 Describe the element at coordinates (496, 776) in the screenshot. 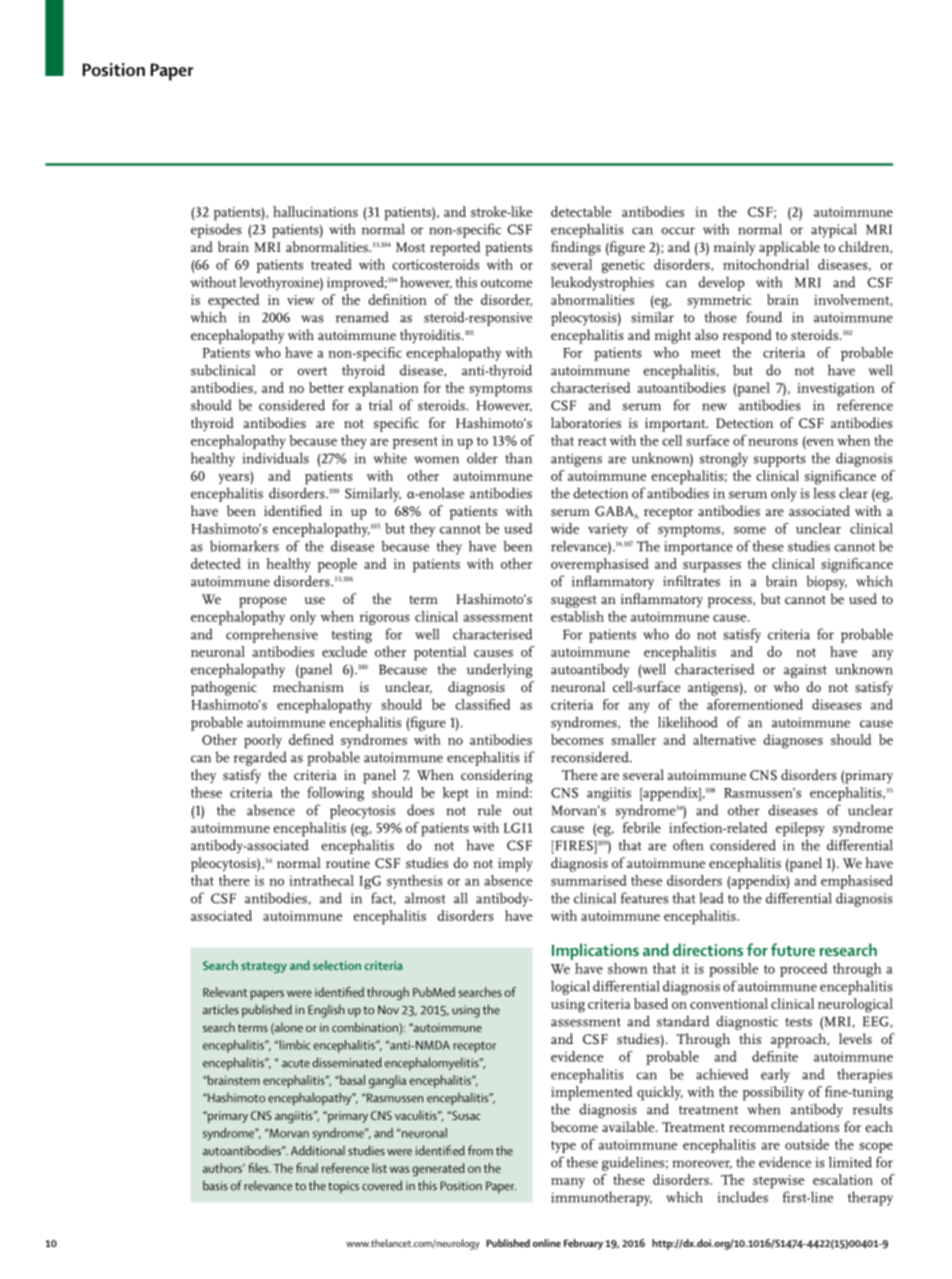

I see `considering` at that location.
